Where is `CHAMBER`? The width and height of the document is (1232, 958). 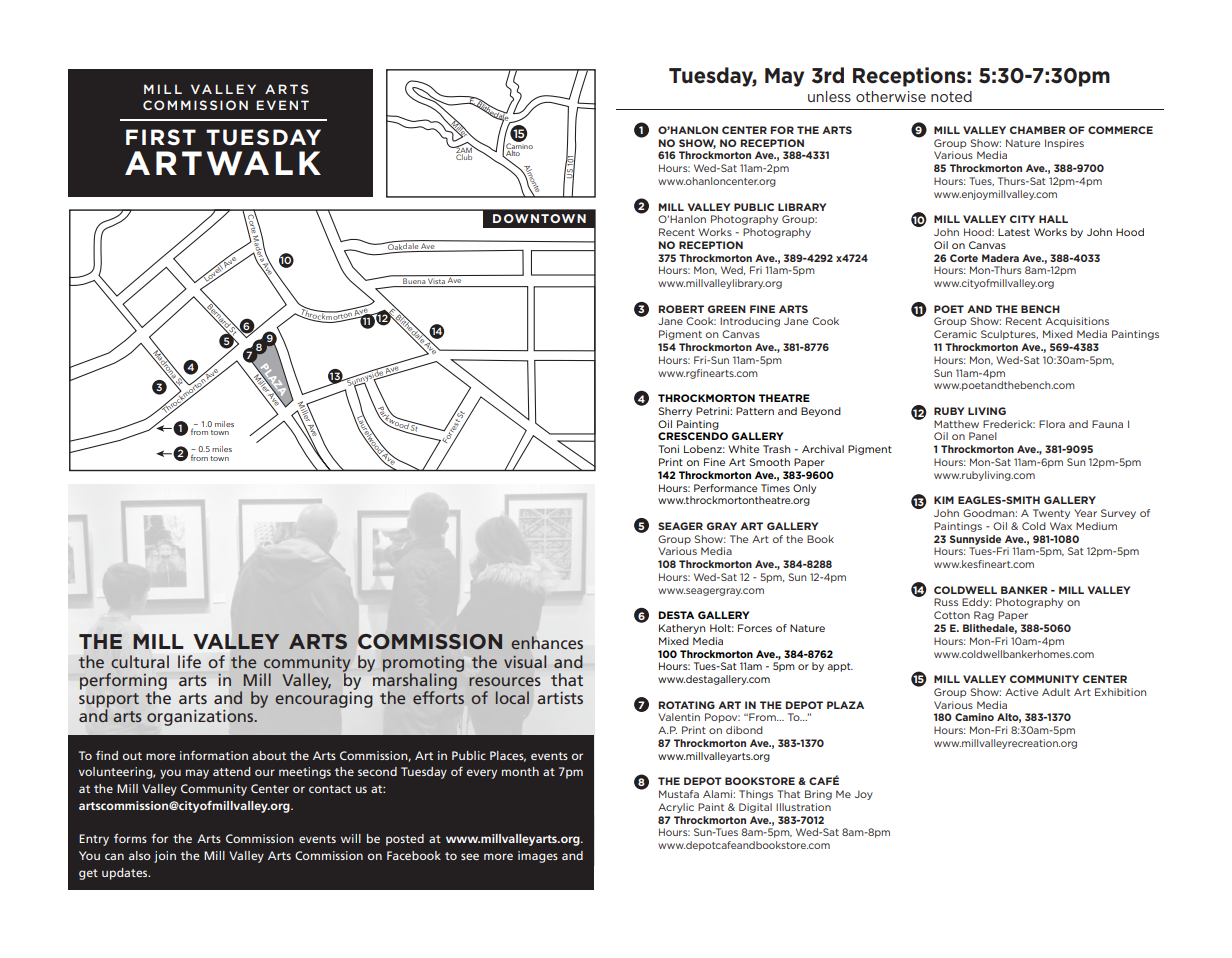 CHAMBER is located at coordinates (1037, 130).
